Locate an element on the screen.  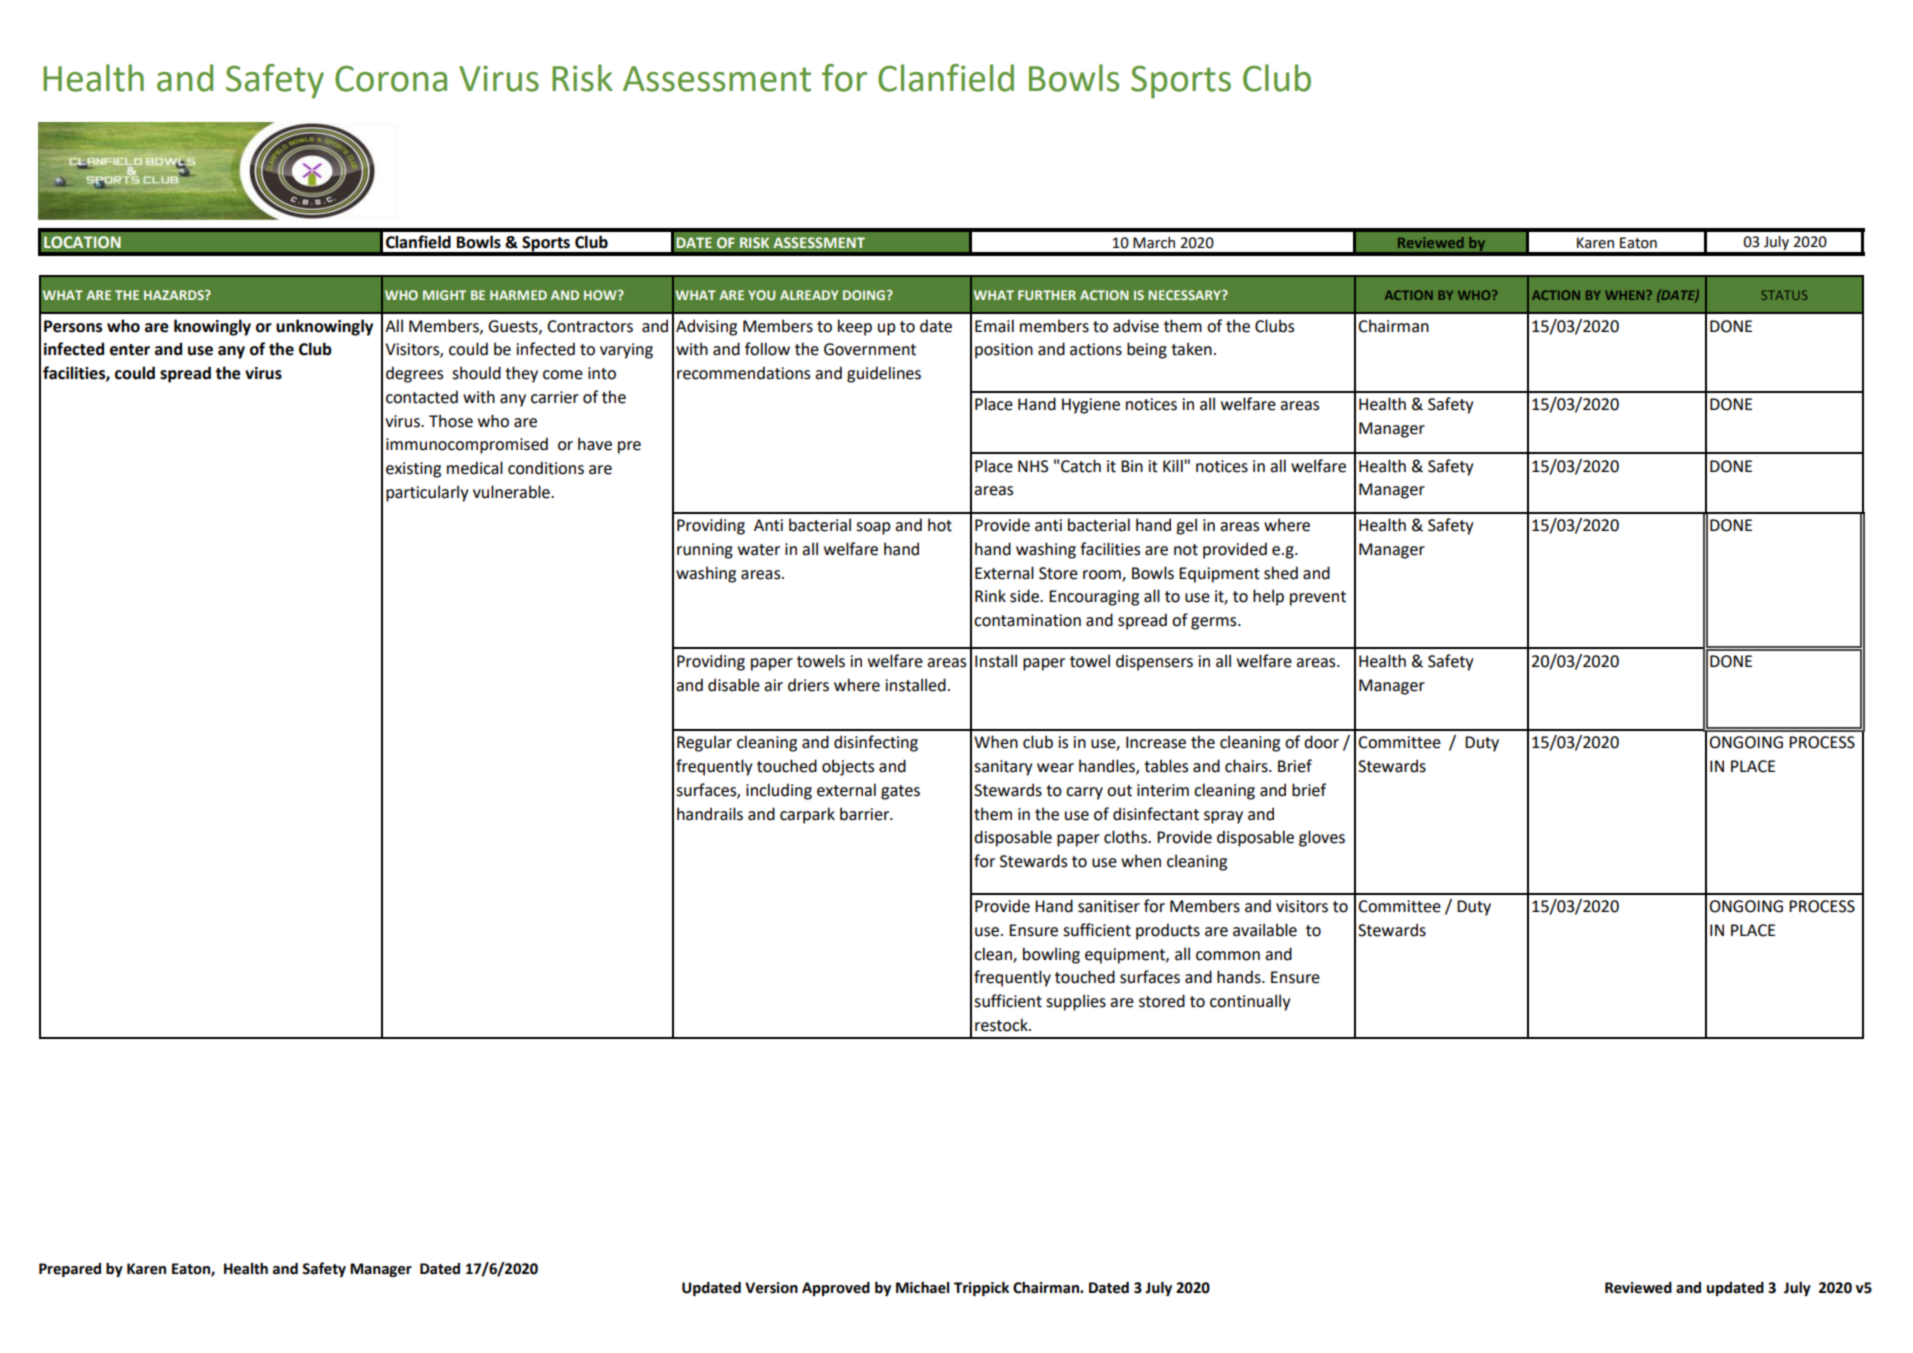
Prepared is located at coordinates (70, 1270).
